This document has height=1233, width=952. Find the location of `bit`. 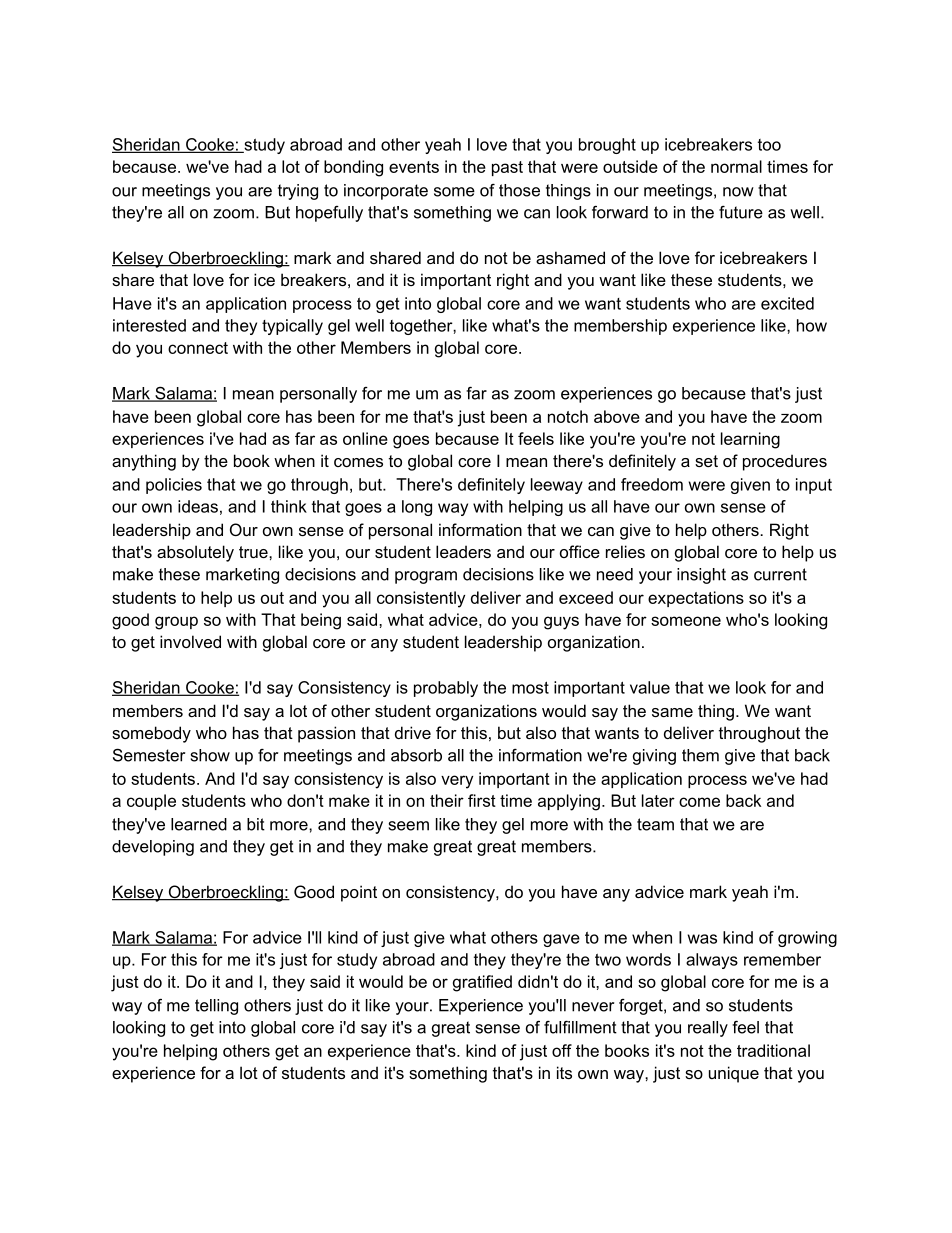

bit is located at coordinates (256, 824).
